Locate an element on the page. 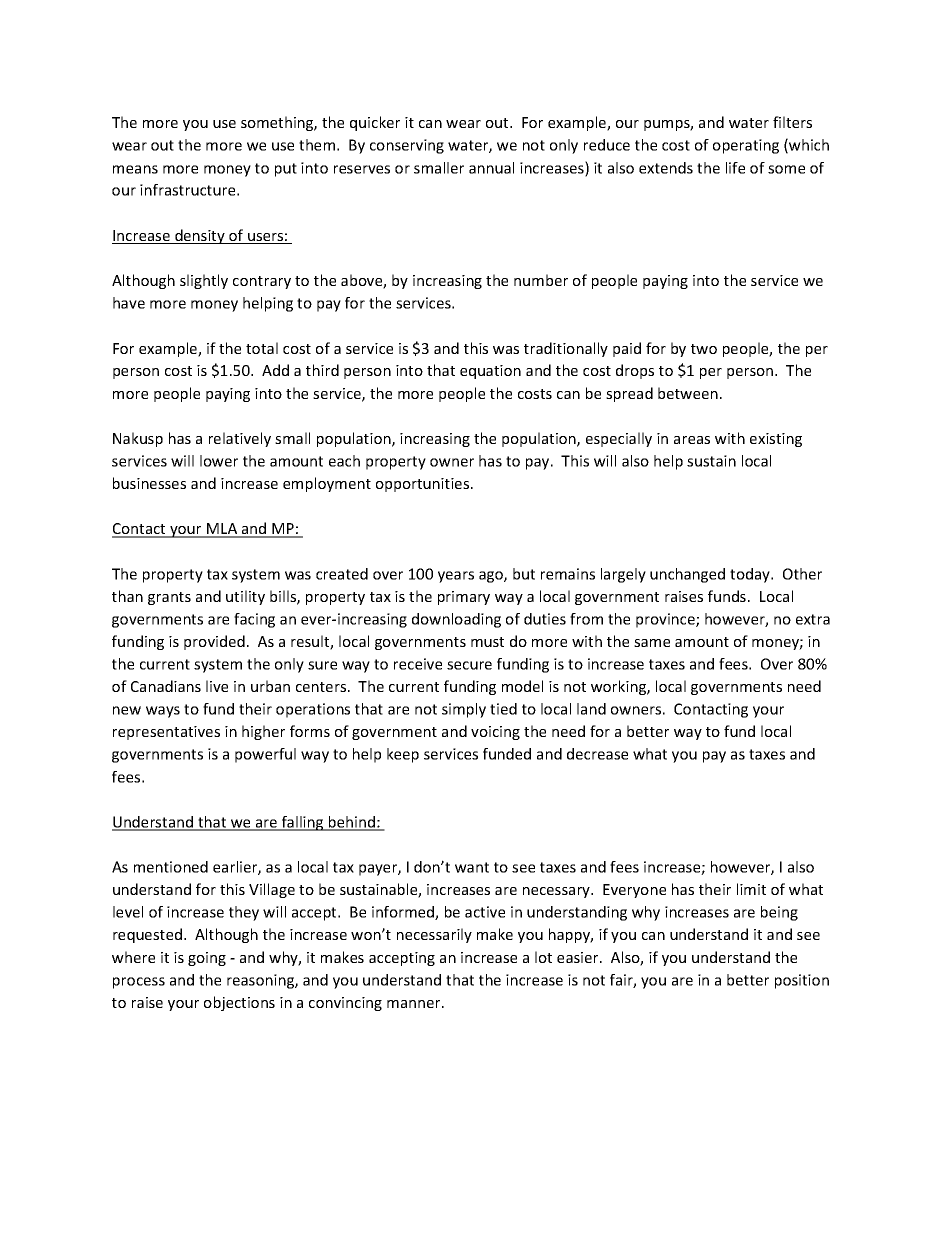  areas is located at coordinates (692, 440).
